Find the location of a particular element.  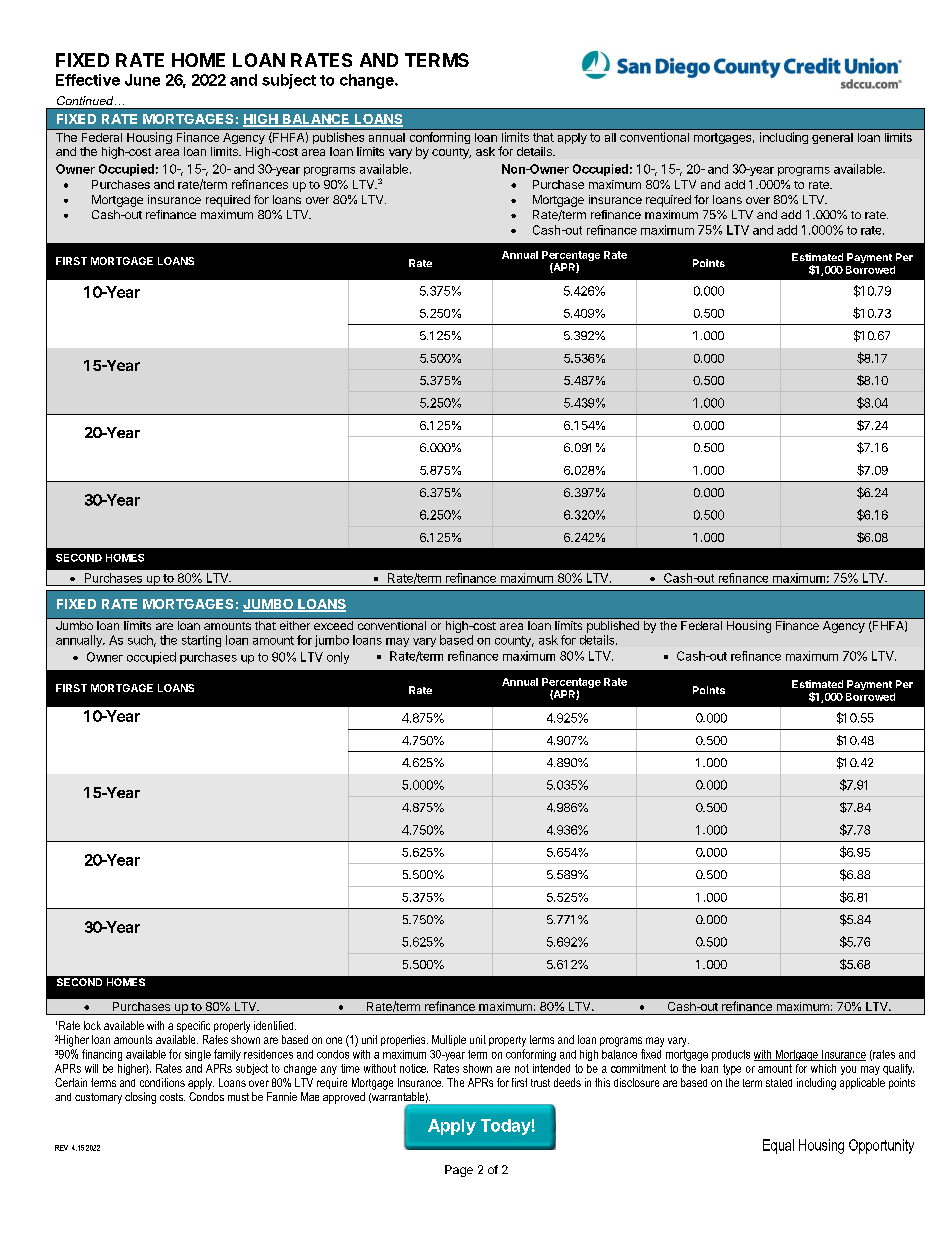

Effective is located at coordinates (88, 80).
